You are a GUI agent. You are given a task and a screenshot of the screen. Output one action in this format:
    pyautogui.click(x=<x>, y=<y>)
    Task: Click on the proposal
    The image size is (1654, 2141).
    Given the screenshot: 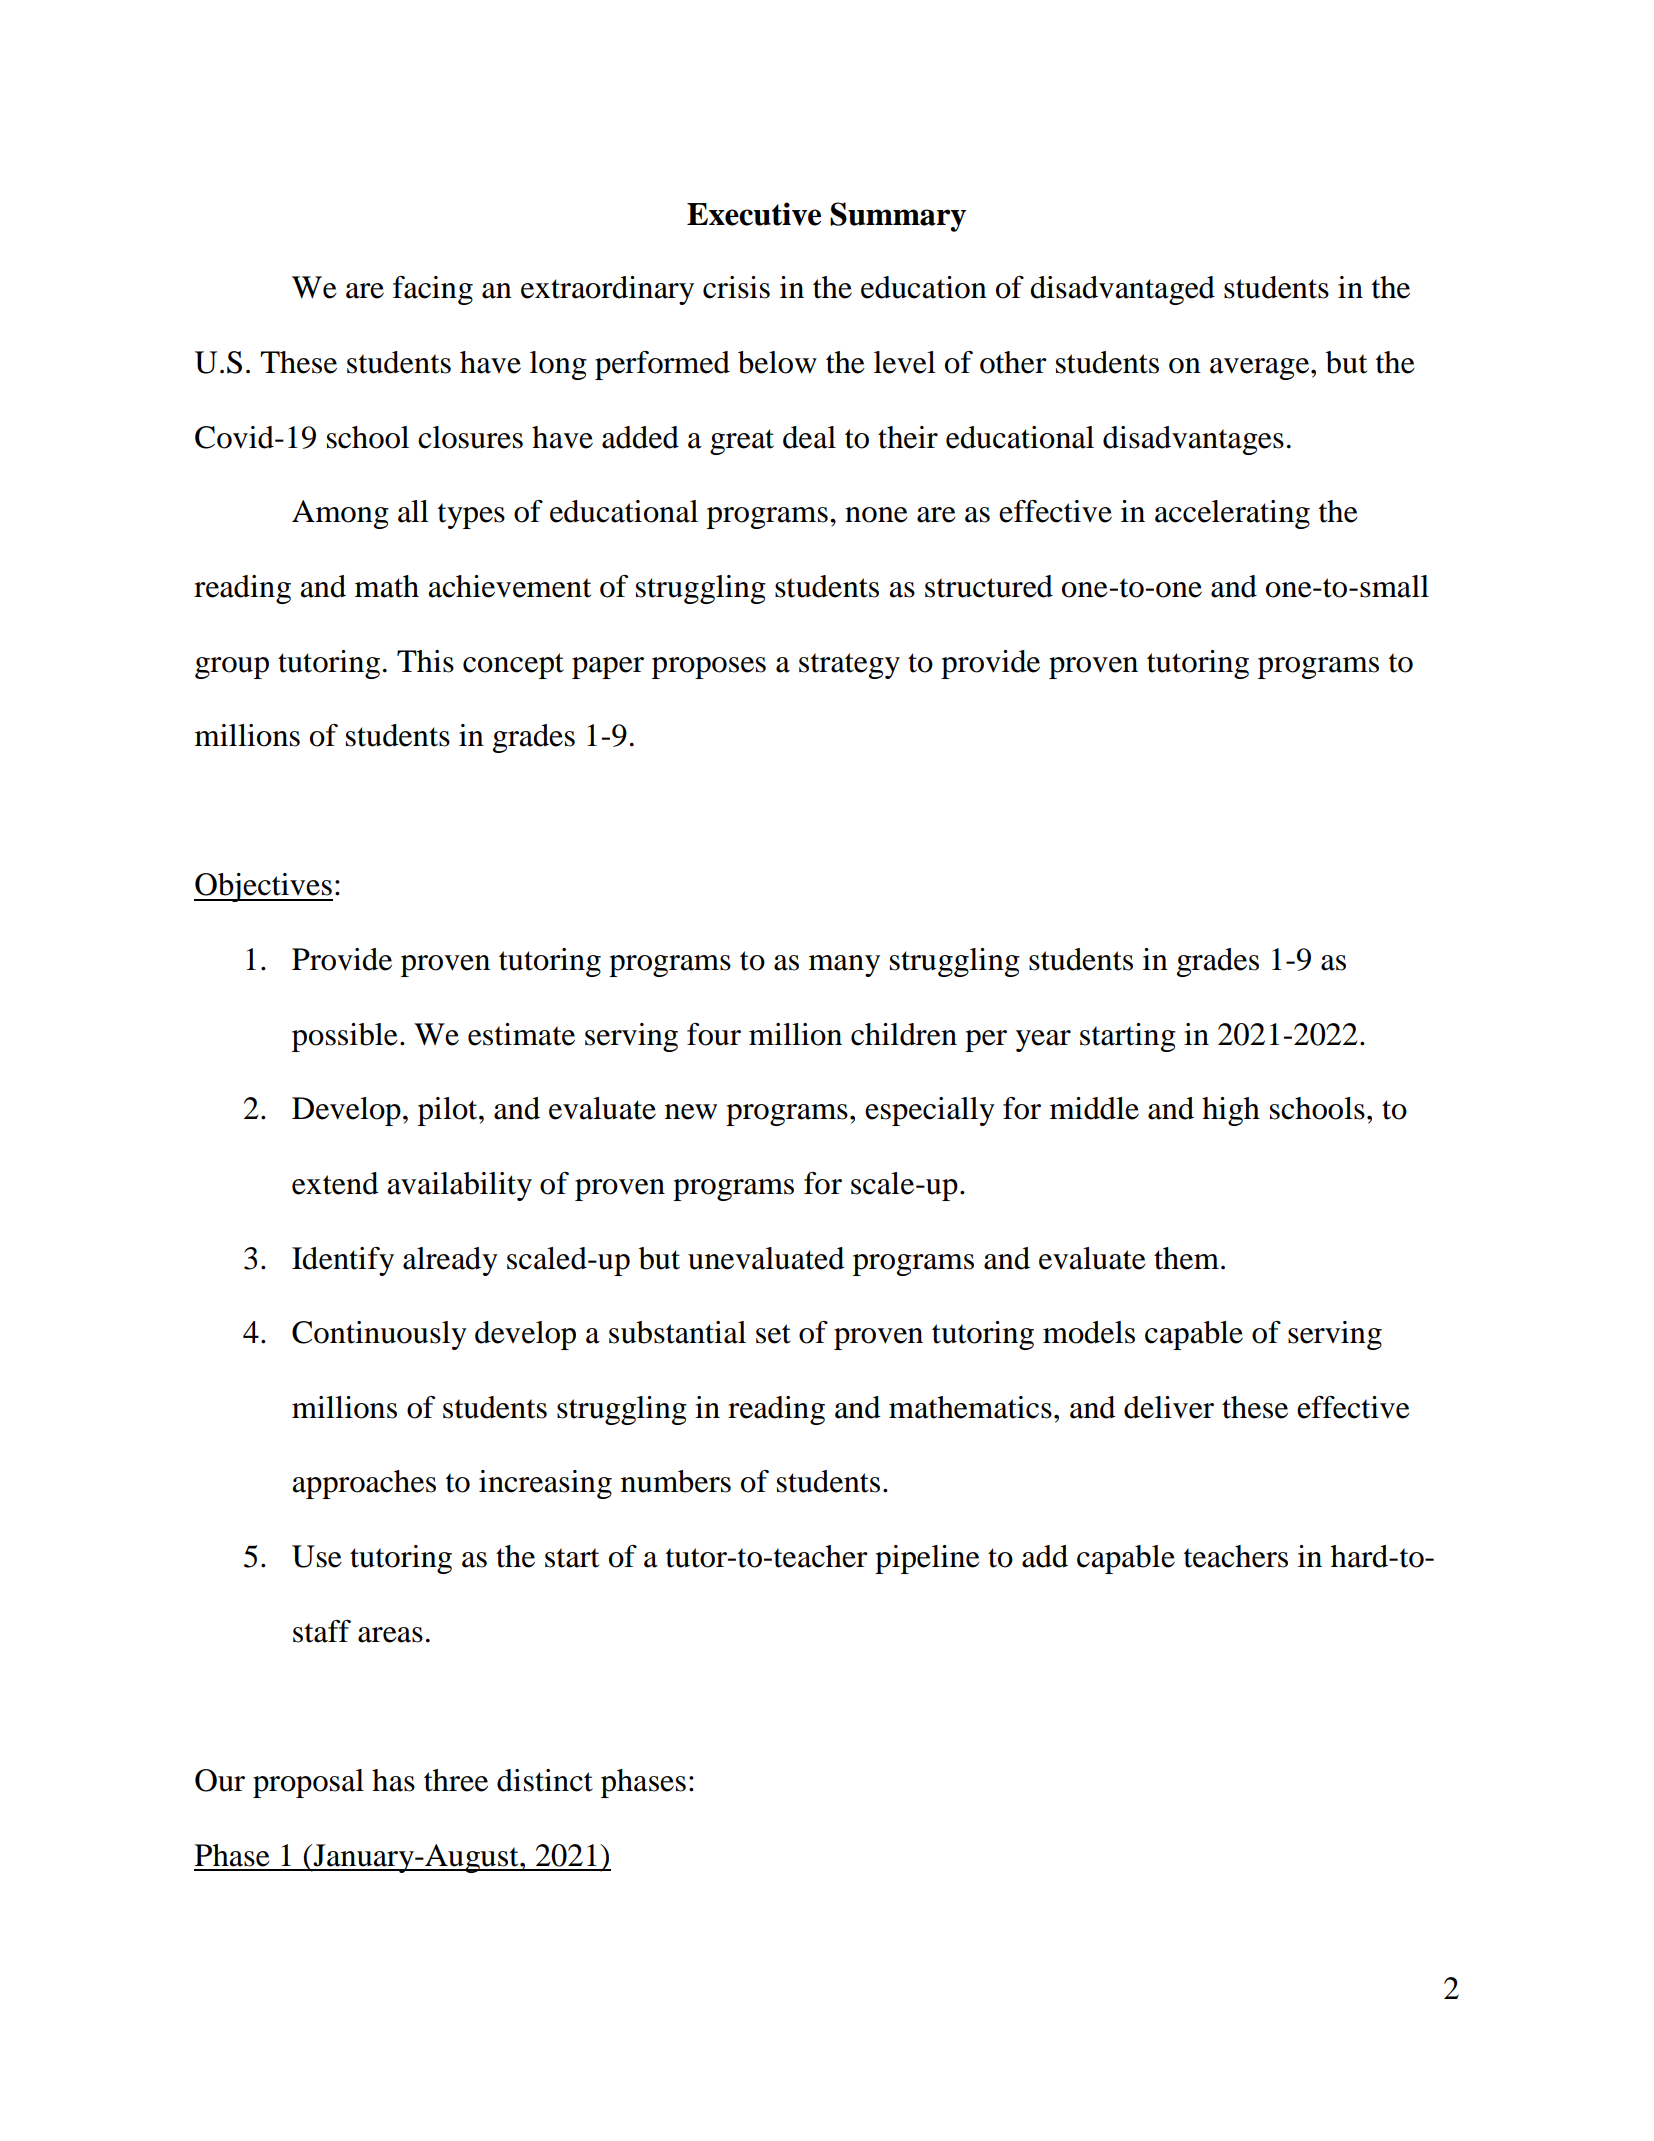 What is the action you would take?
    pyautogui.click(x=308, y=1783)
